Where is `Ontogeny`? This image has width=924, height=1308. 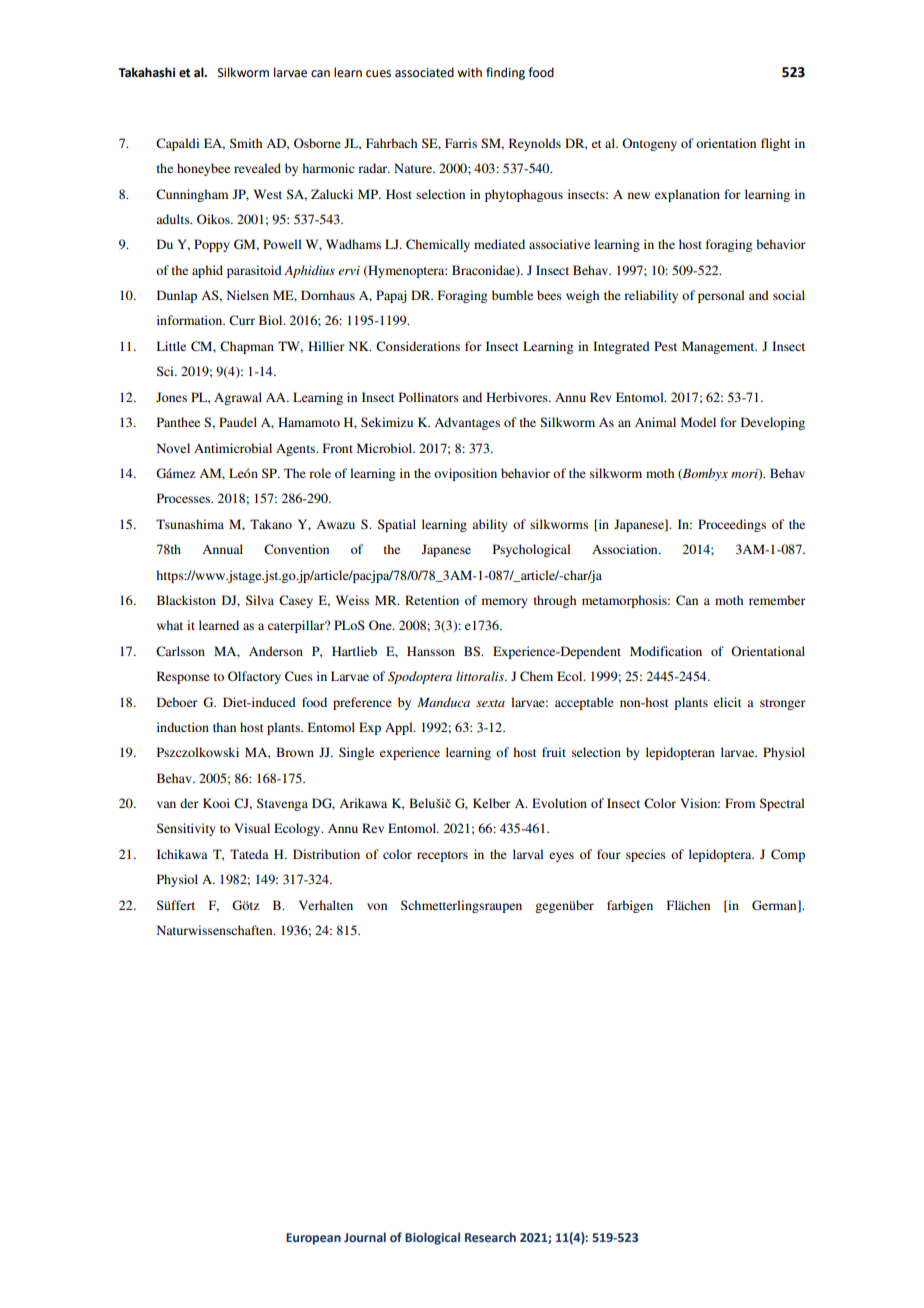 Ontogeny is located at coordinates (649, 144).
